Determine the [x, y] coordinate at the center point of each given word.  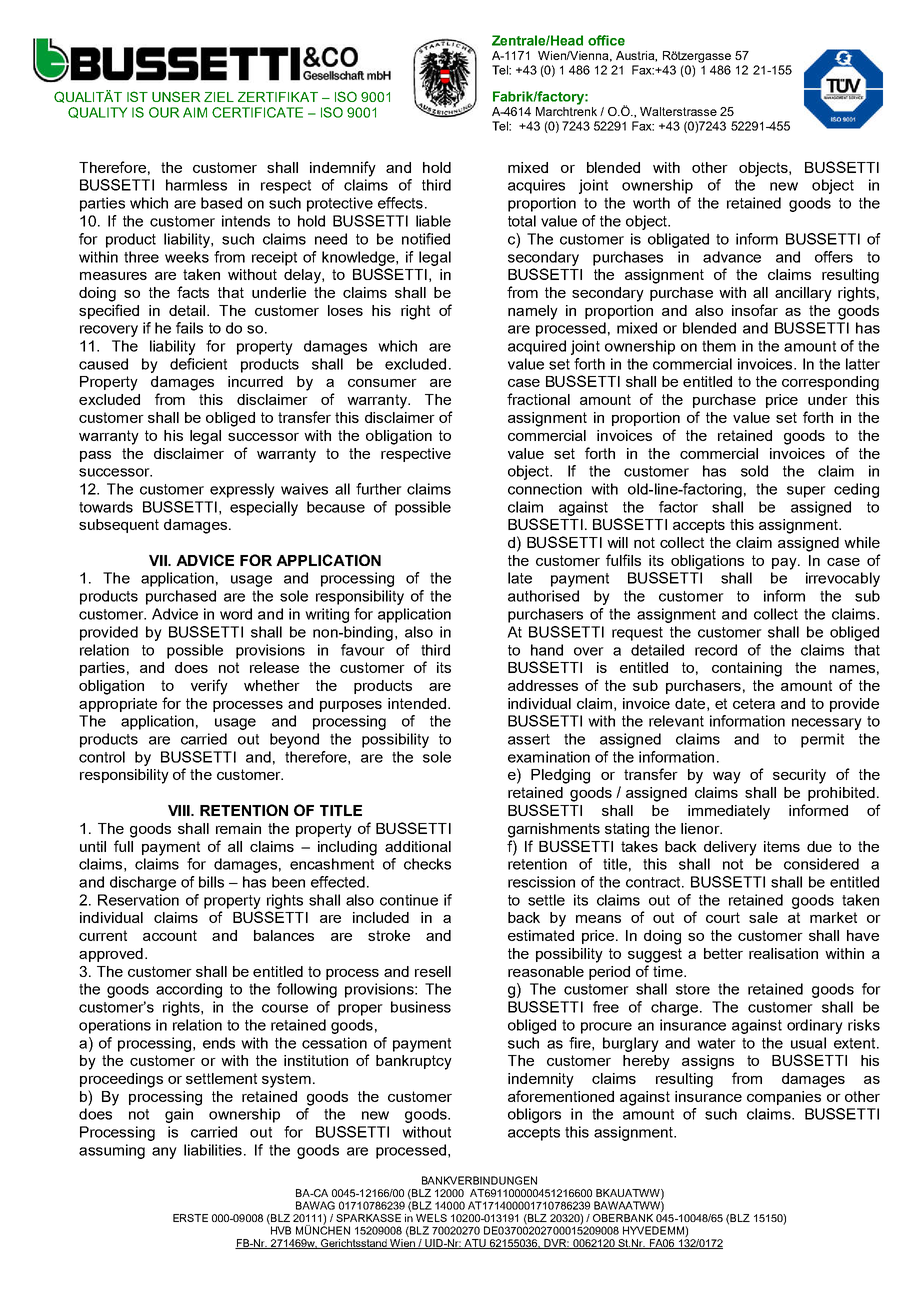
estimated [541, 935]
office [606, 40]
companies [784, 1098]
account [170, 935]
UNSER [176, 96]
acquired [537, 347]
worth [651, 203]
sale [763, 917]
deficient [198, 364]
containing [747, 669]
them [719, 346]
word [236, 614]
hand [547, 650]
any [164, 1153]
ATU [475, 1244]
